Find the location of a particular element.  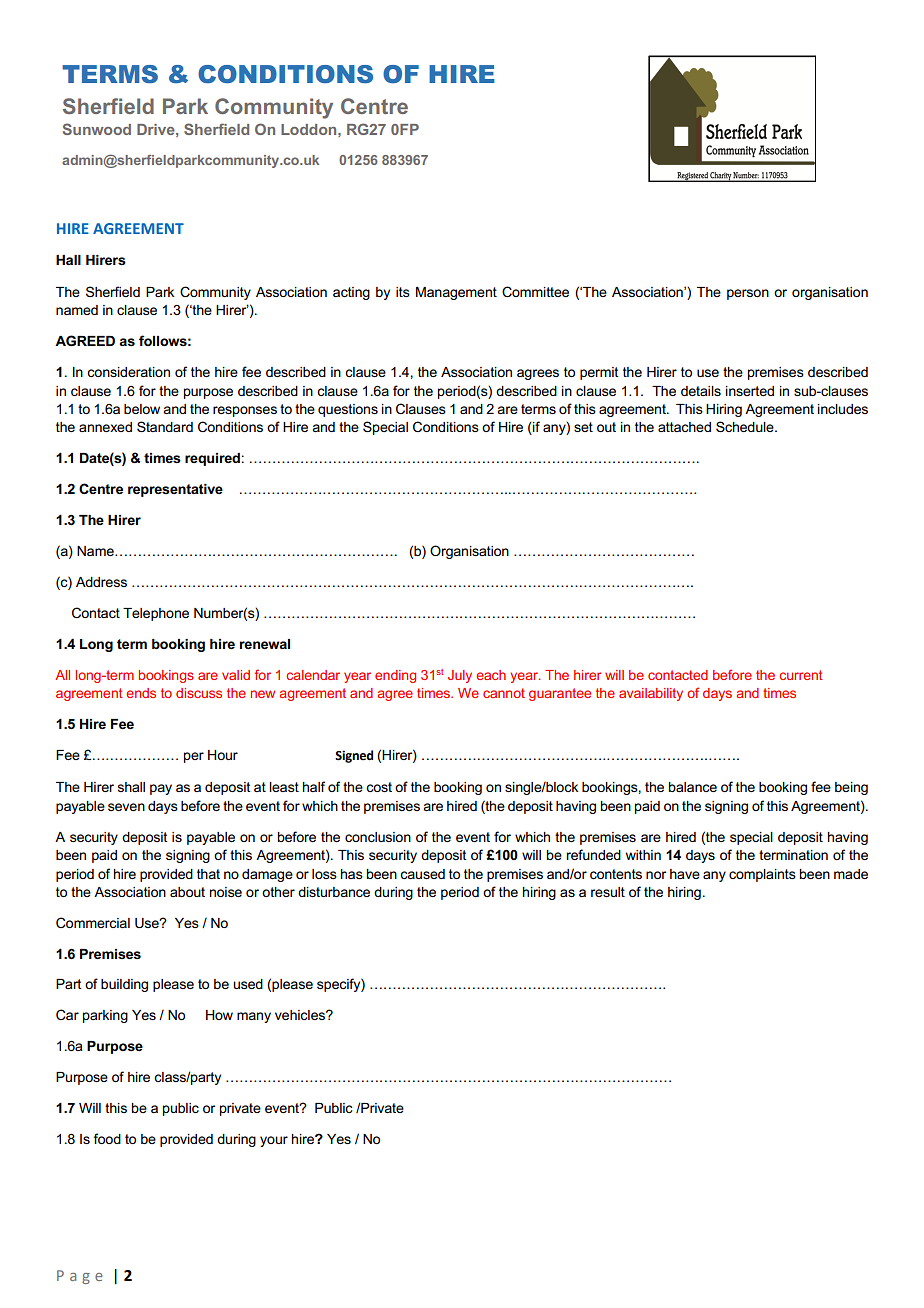

person is located at coordinates (748, 294).
